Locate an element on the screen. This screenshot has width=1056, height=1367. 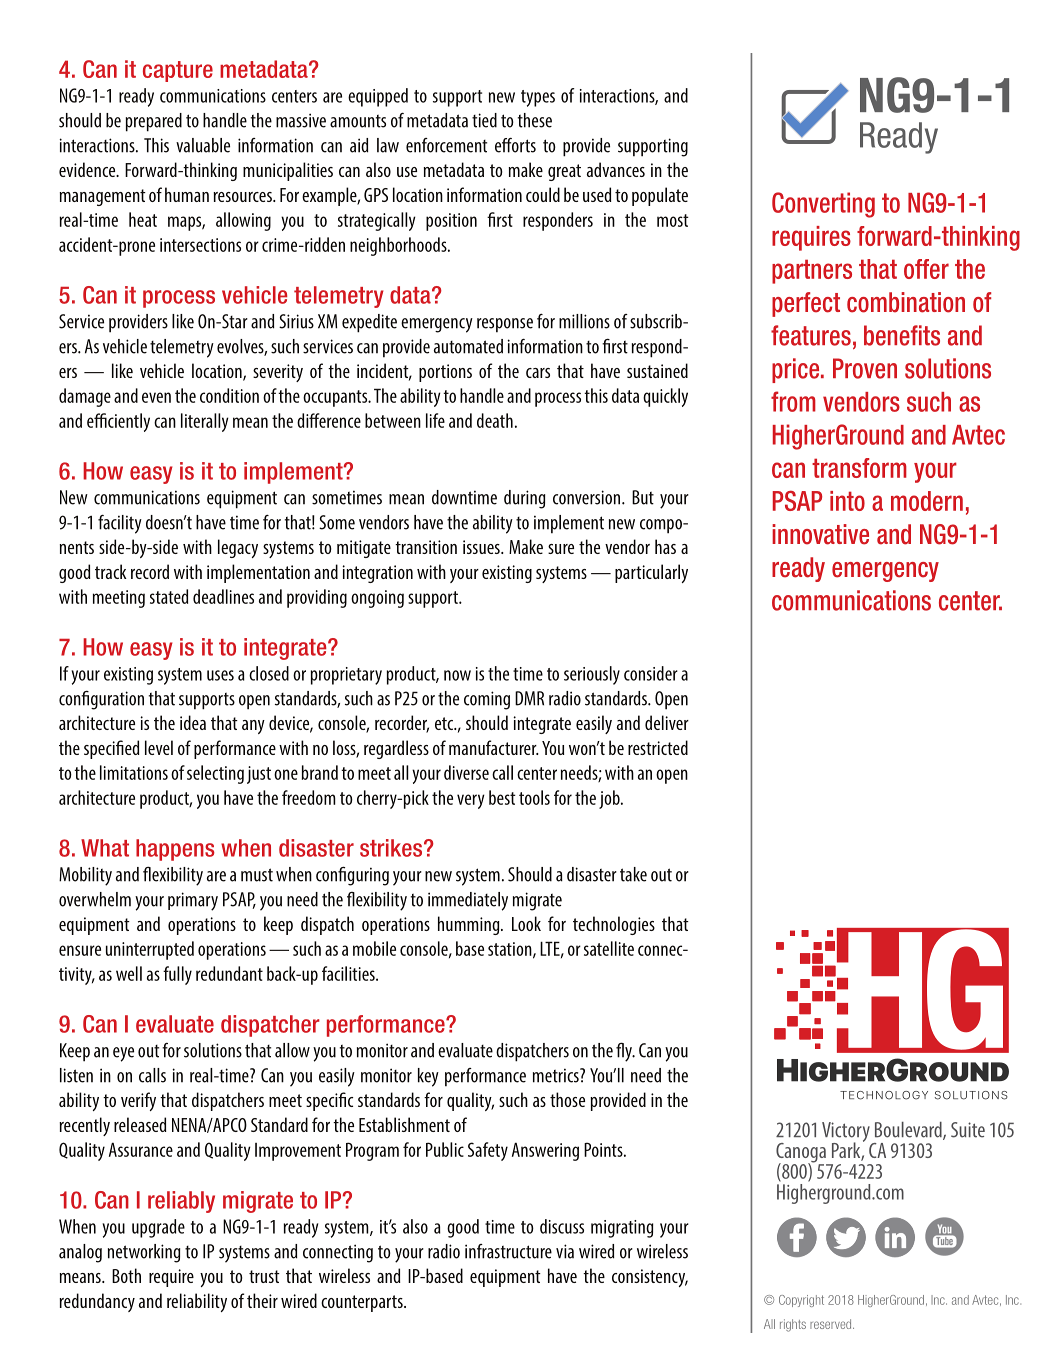
fully is located at coordinates (177, 975).
